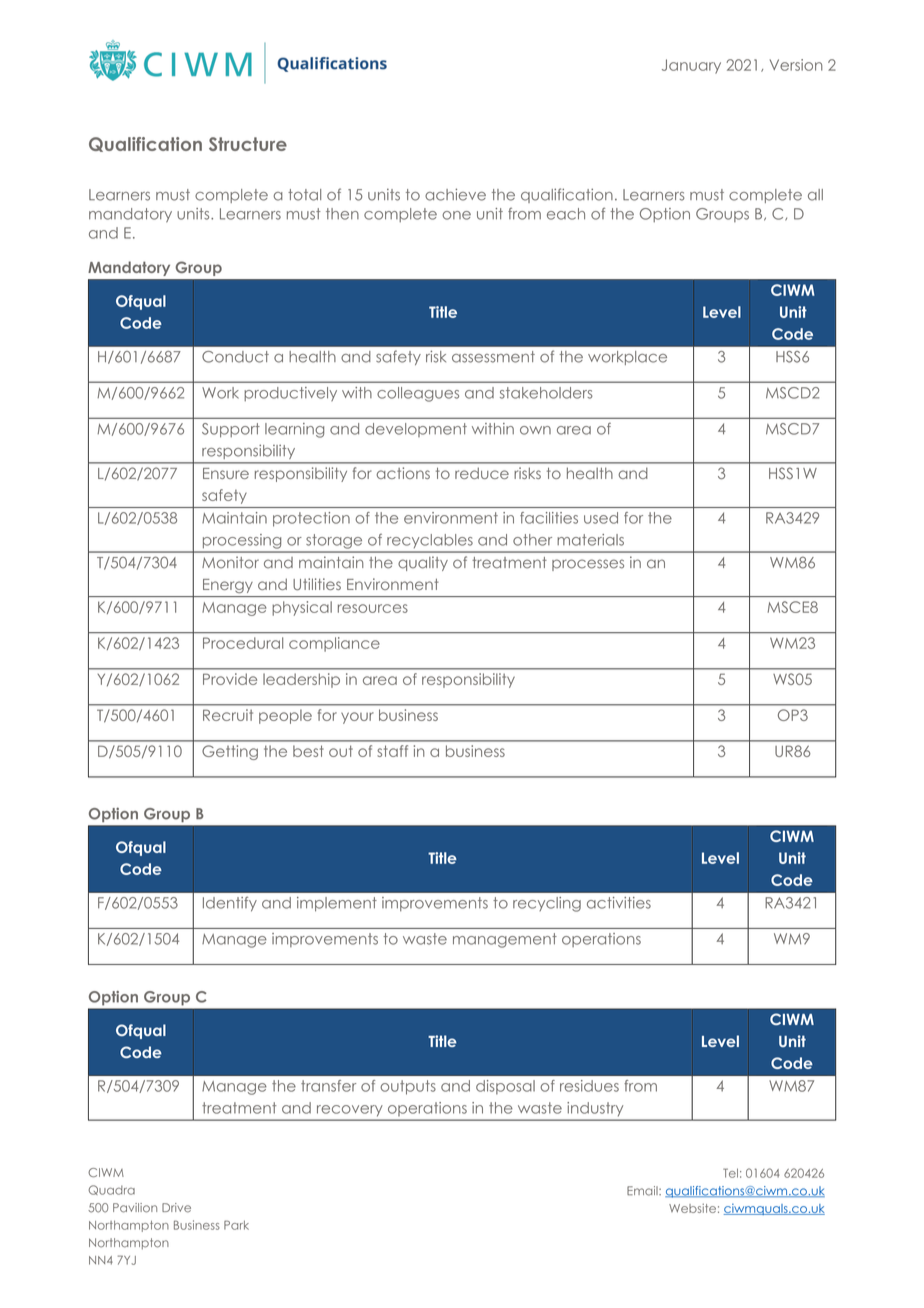 Image resolution: width=924 pixels, height=1308 pixels. What do you see at coordinates (226, 473) in the screenshot?
I see `Ensure` at bounding box center [226, 473].
